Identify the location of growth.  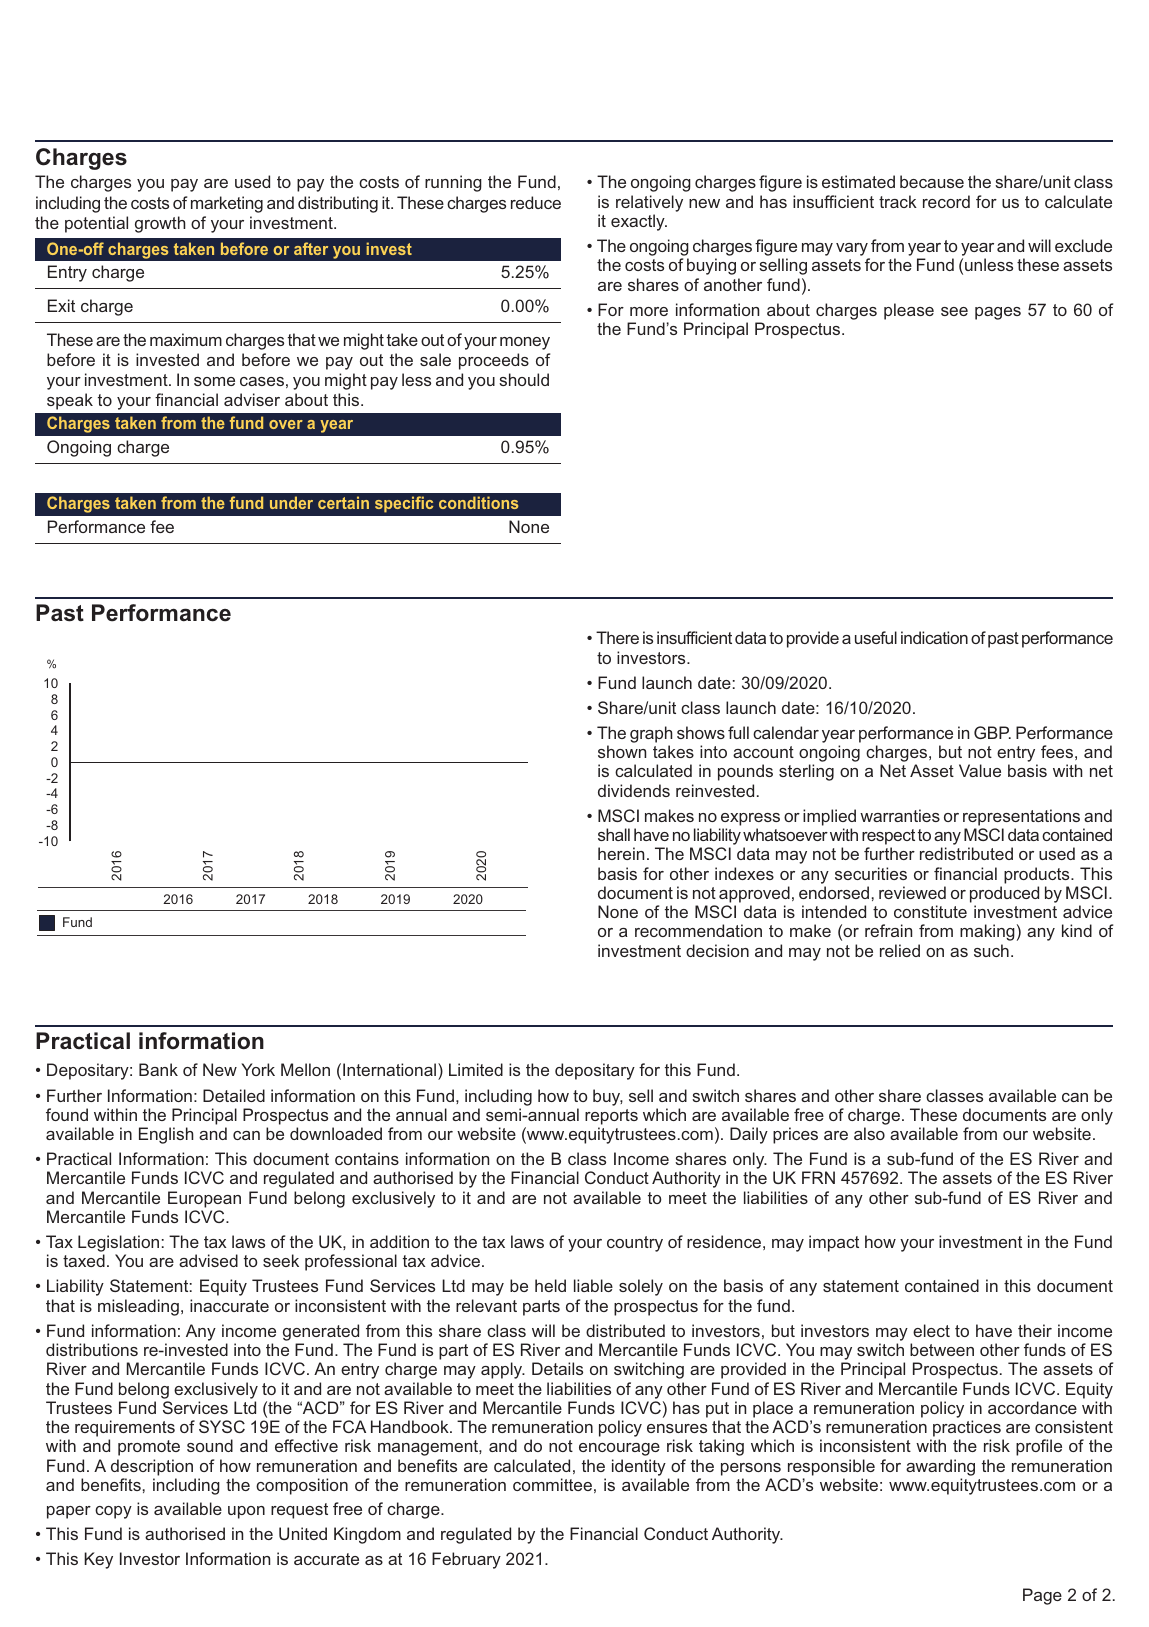
(160, 224).
